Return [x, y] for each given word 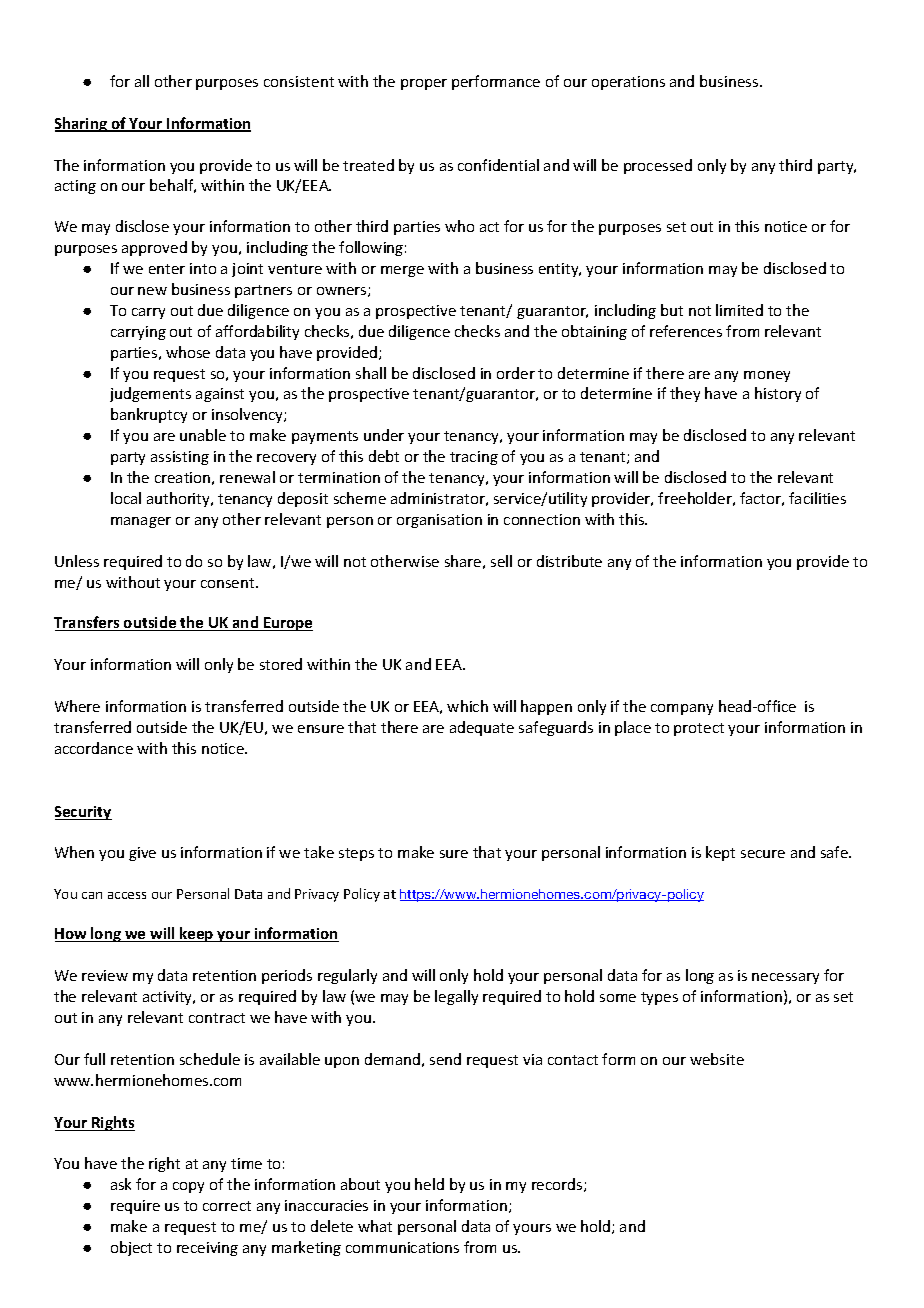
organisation [439, 521]
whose [188, 352]
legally [456, 997]
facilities [817, 498]
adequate [482, 728]
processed [658, 166]
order [516, 373]
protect [699, 729]
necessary [785, 978]
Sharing [82, 124]
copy [188, 1187]
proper [424, 84]
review [105, 975]
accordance [94, 748]
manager [141, 522]
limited [739, 310]
